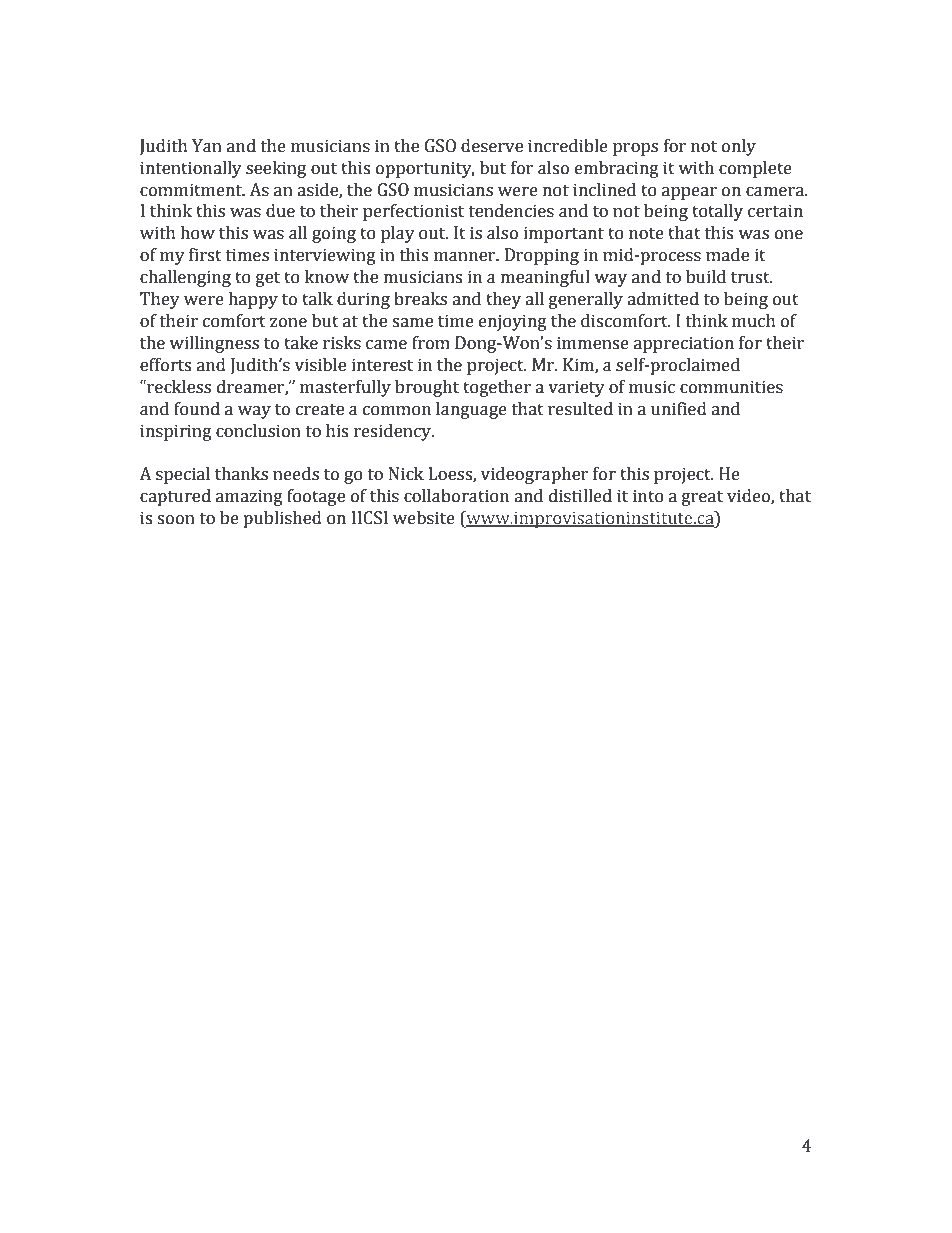 This screenshot has height=1233, width=952. I want to click on Yan, so click(207, 146).
